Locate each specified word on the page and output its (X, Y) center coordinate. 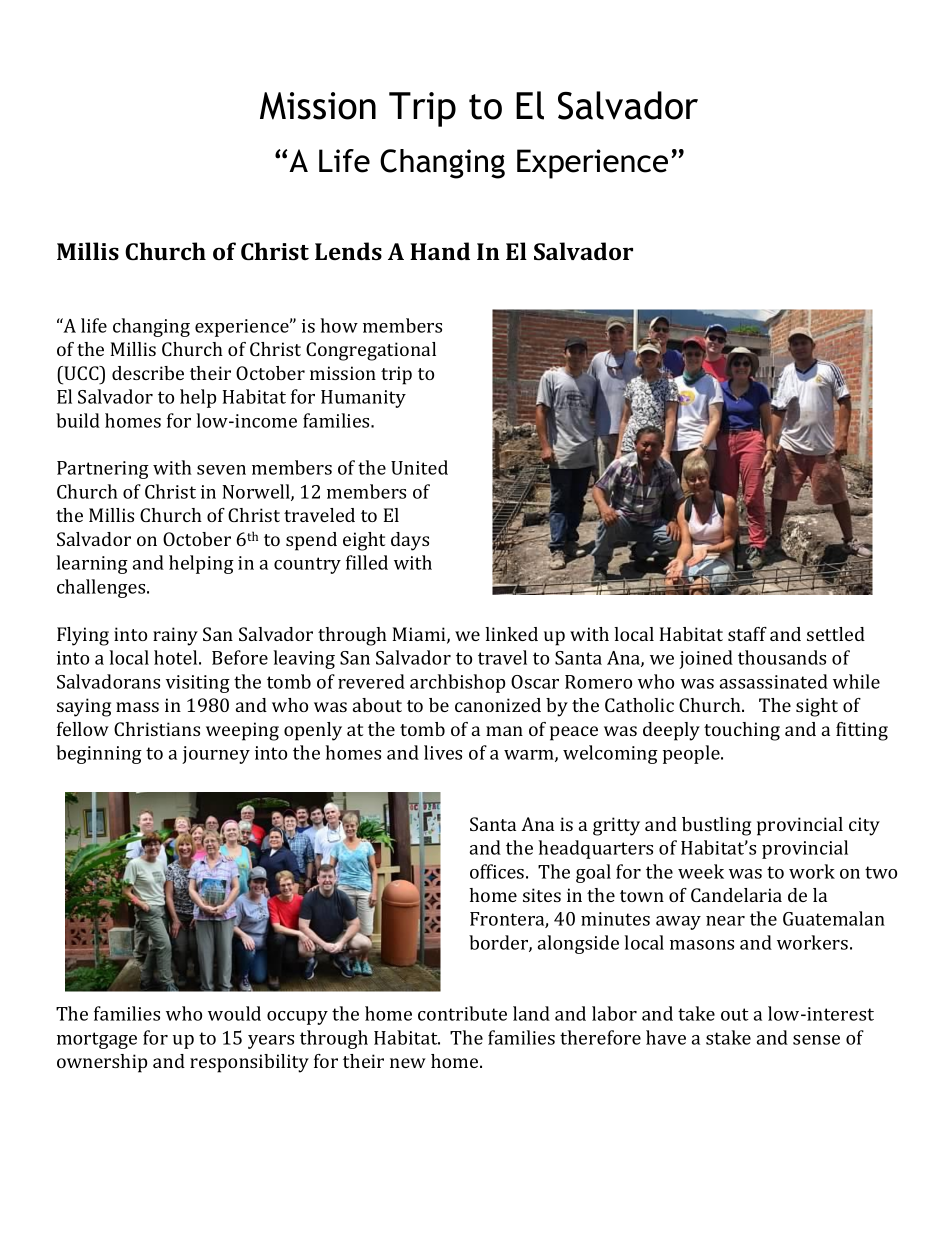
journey (216, 755)
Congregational (371, 351)
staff (747, 634)
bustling (716, 826)
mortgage (97, 1040)
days (410, 541)
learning (92, 564)
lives (443, 752)
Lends (348, 251)
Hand (440, 251)
